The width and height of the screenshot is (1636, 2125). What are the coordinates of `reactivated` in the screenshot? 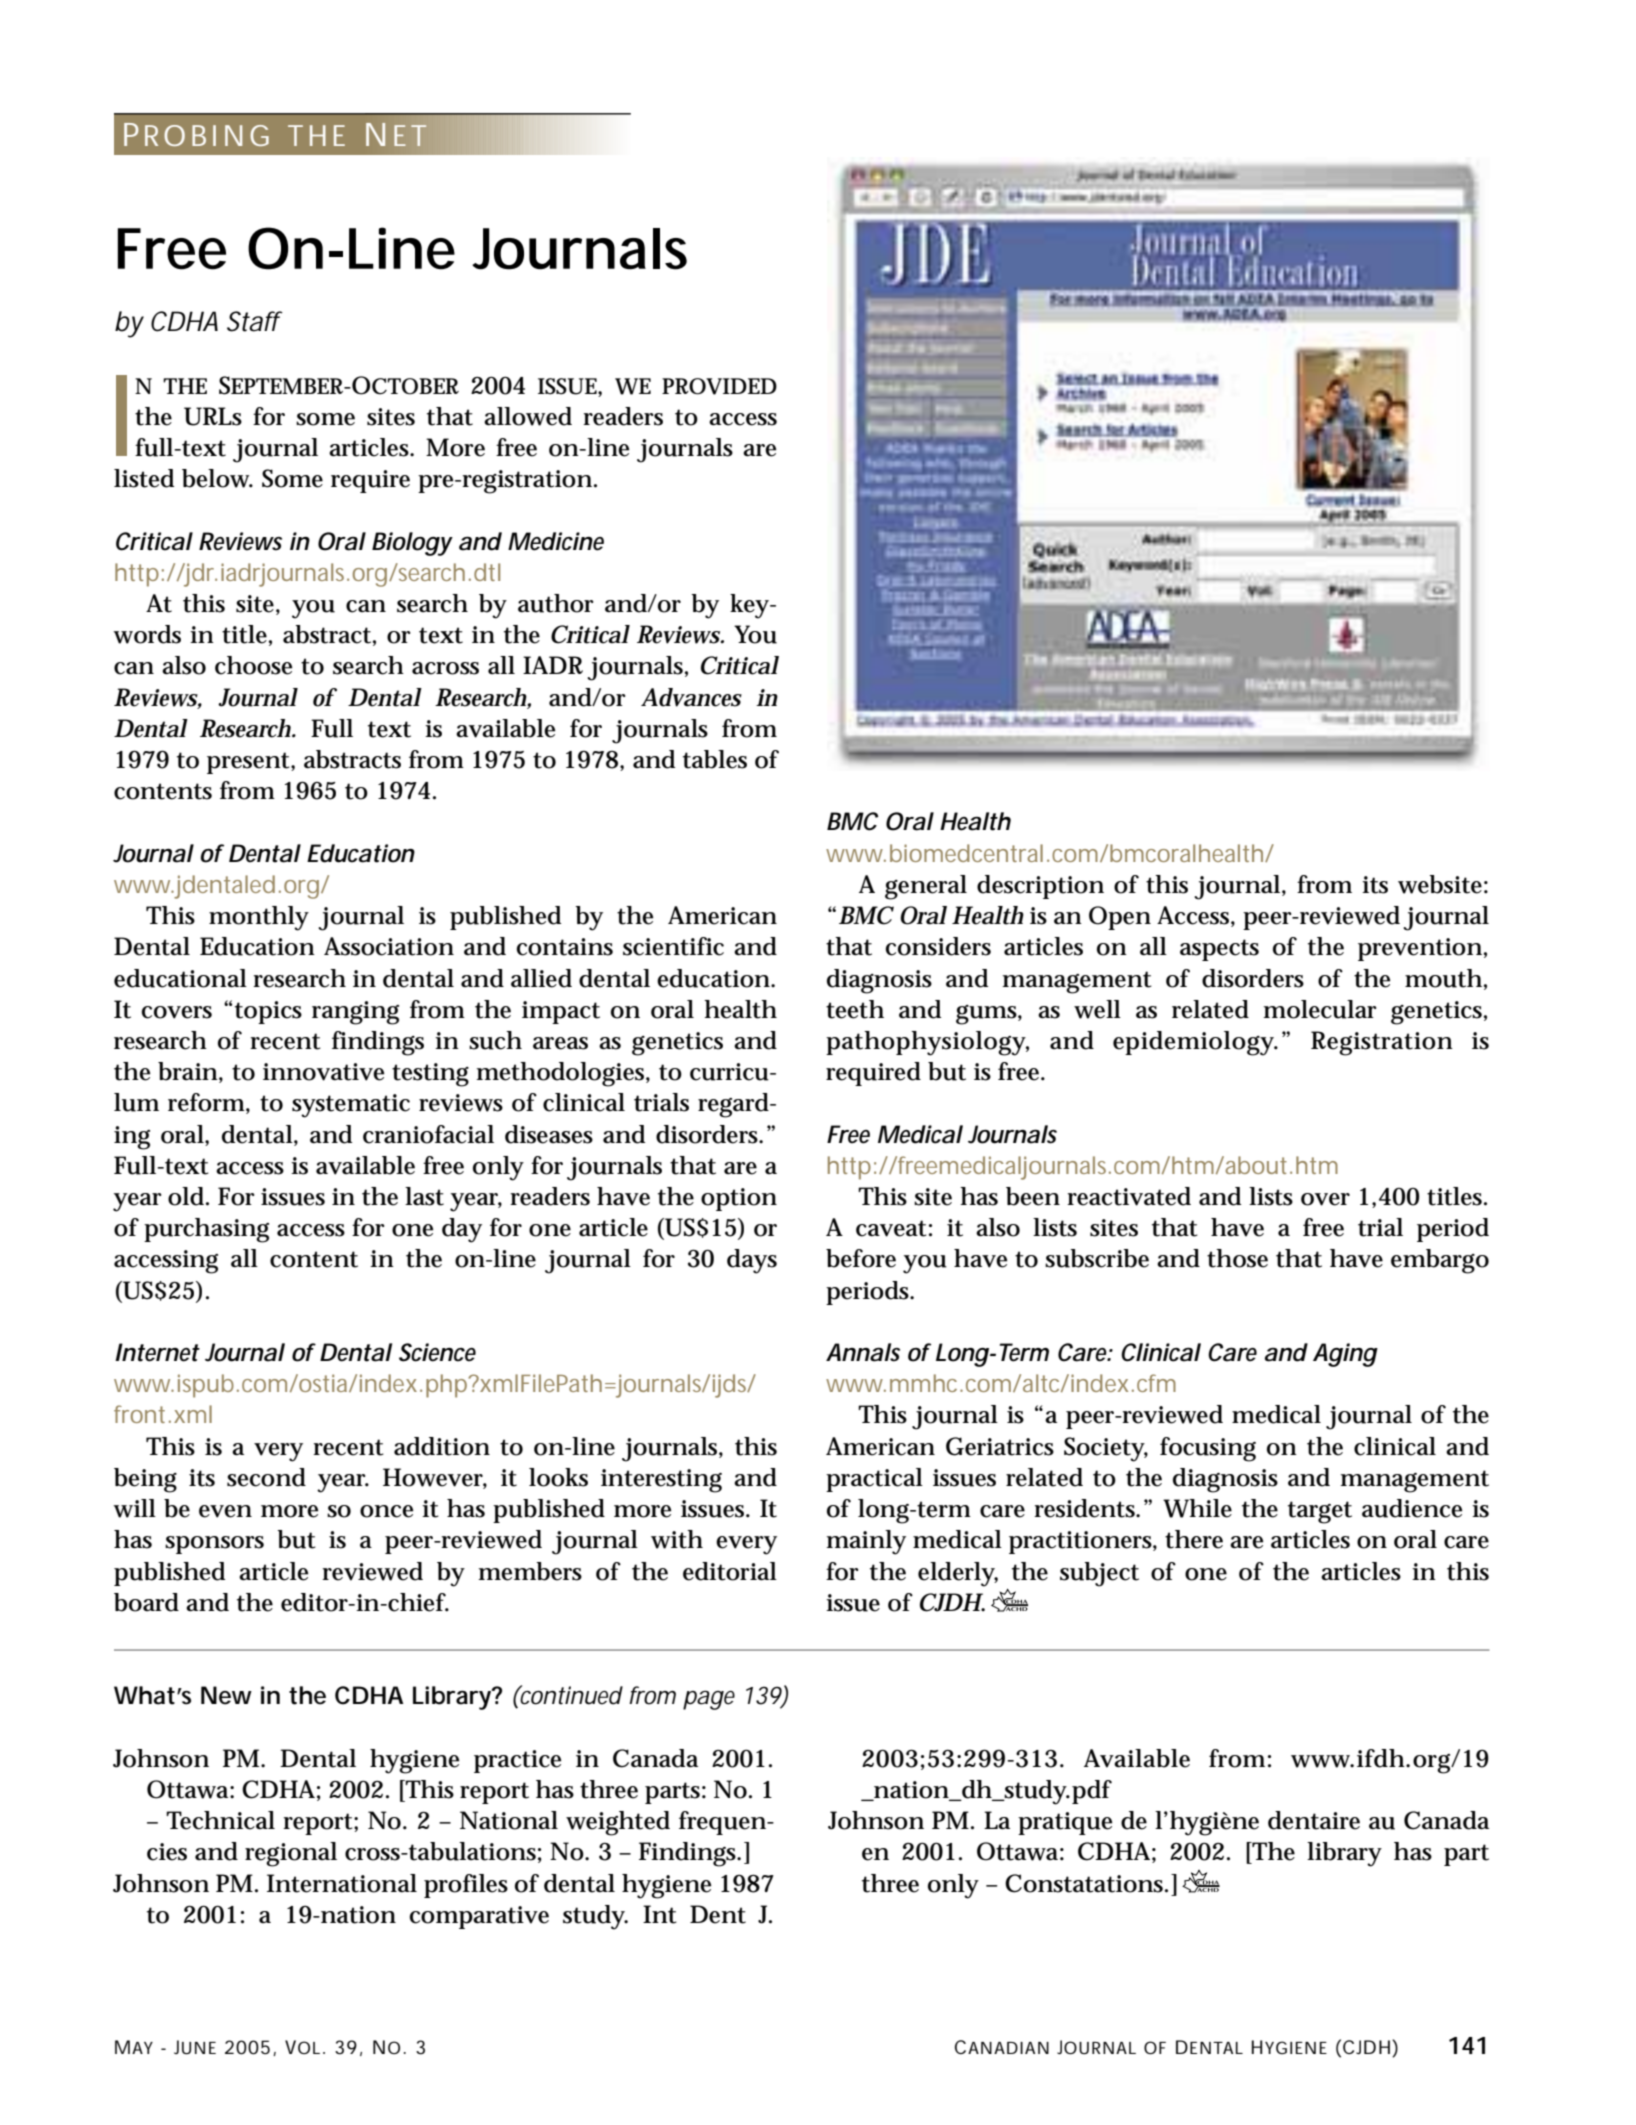 It's located at (1129, 1196).
